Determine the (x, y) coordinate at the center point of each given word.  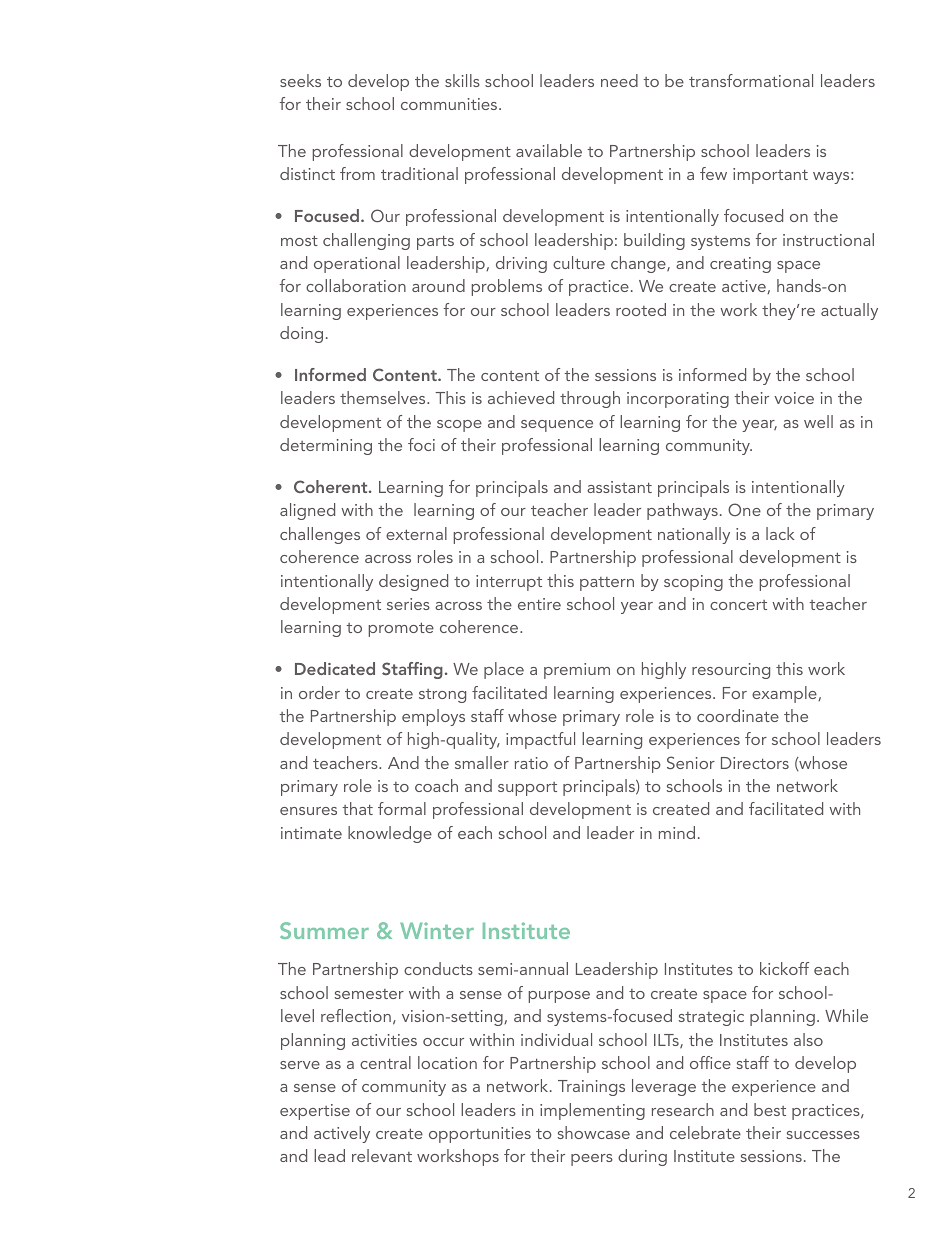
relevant (382, 1155)
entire (539, 604)
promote (401, 630)
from (357, 173)
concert (738, 605)
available (549, 150)
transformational (751, 80)
